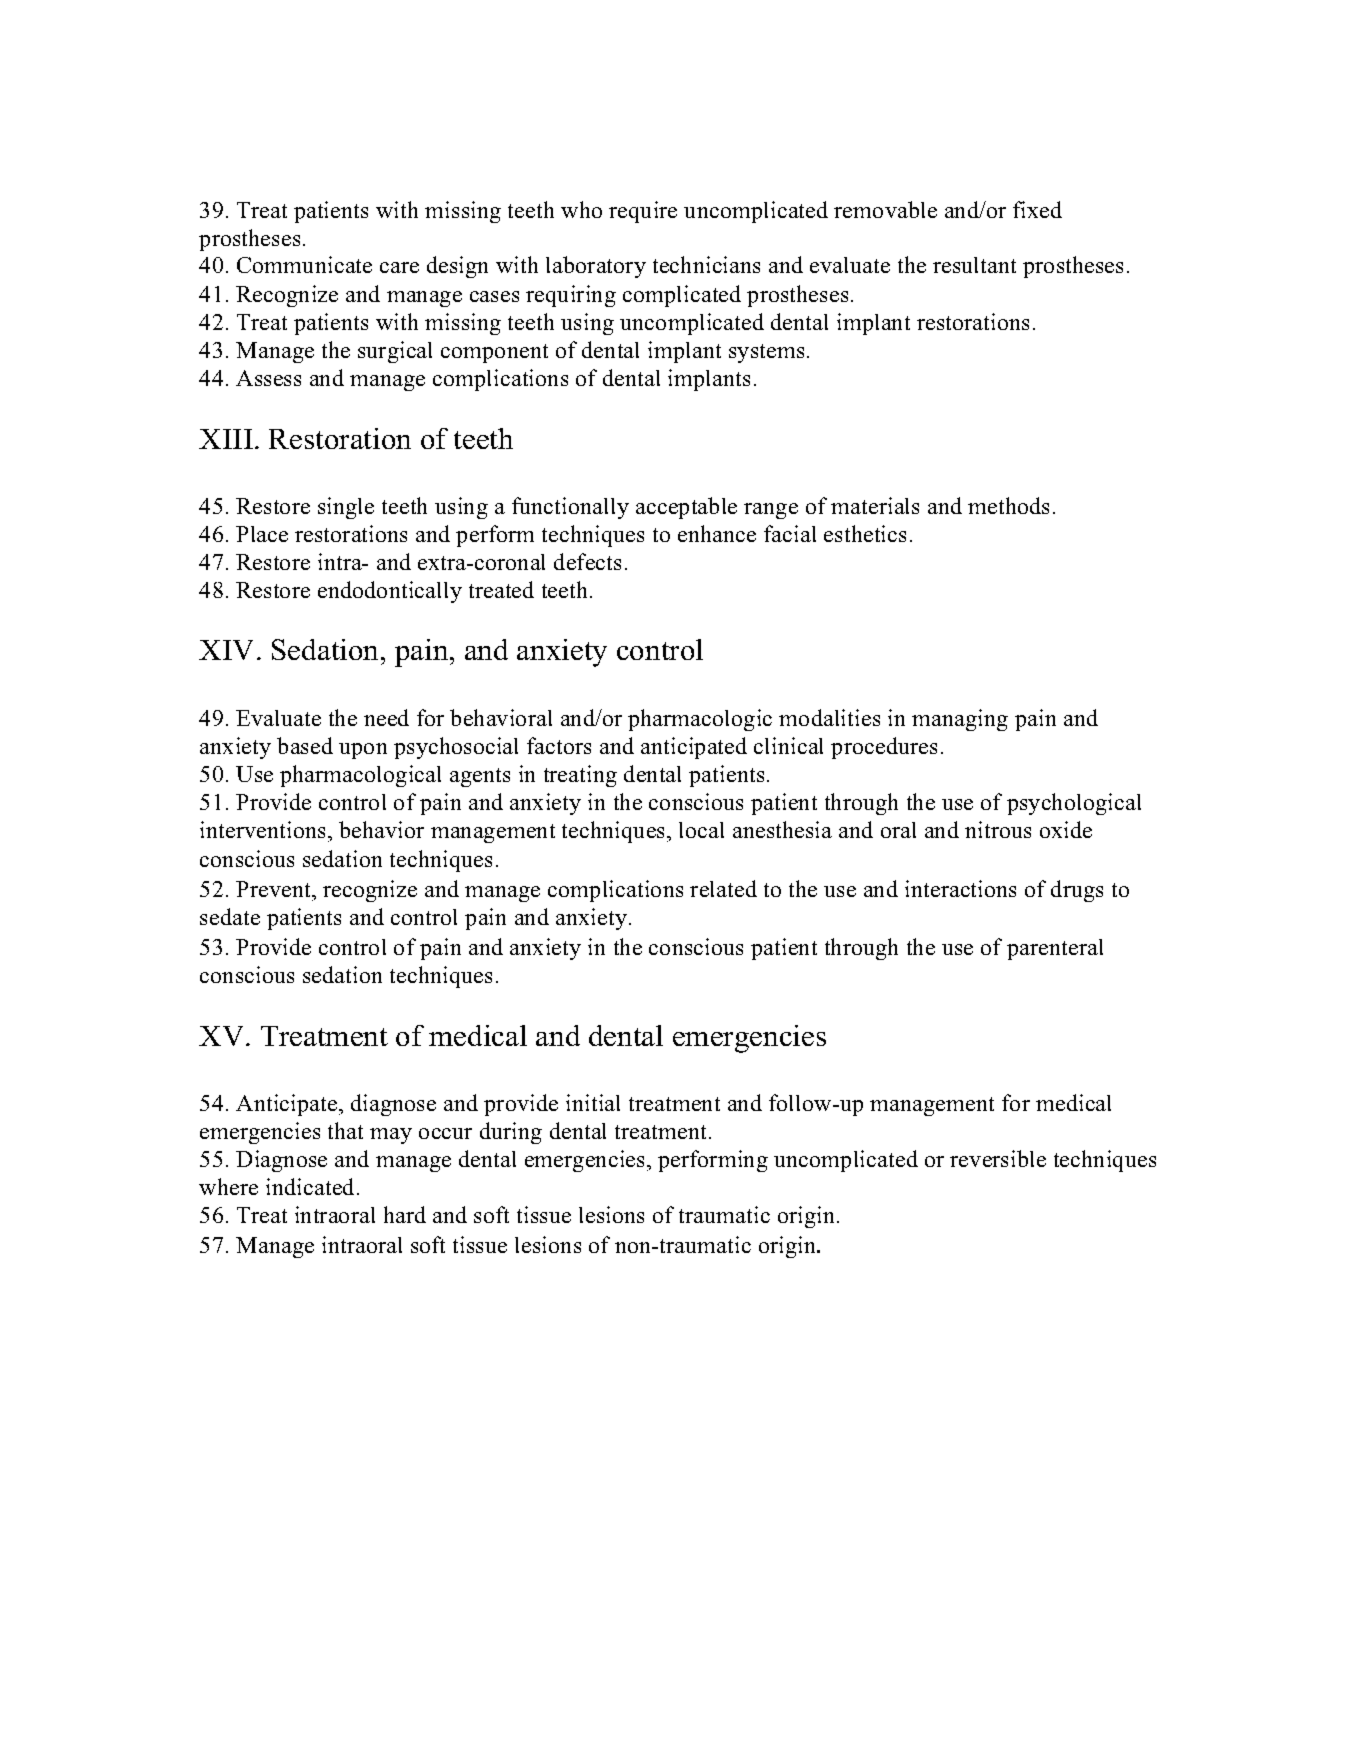 This screenshot has height=1759, width=1359. What do you see at coordinates (960, 888) in the screenshot?
I see `interactions` at bounding box center [960, 888].
